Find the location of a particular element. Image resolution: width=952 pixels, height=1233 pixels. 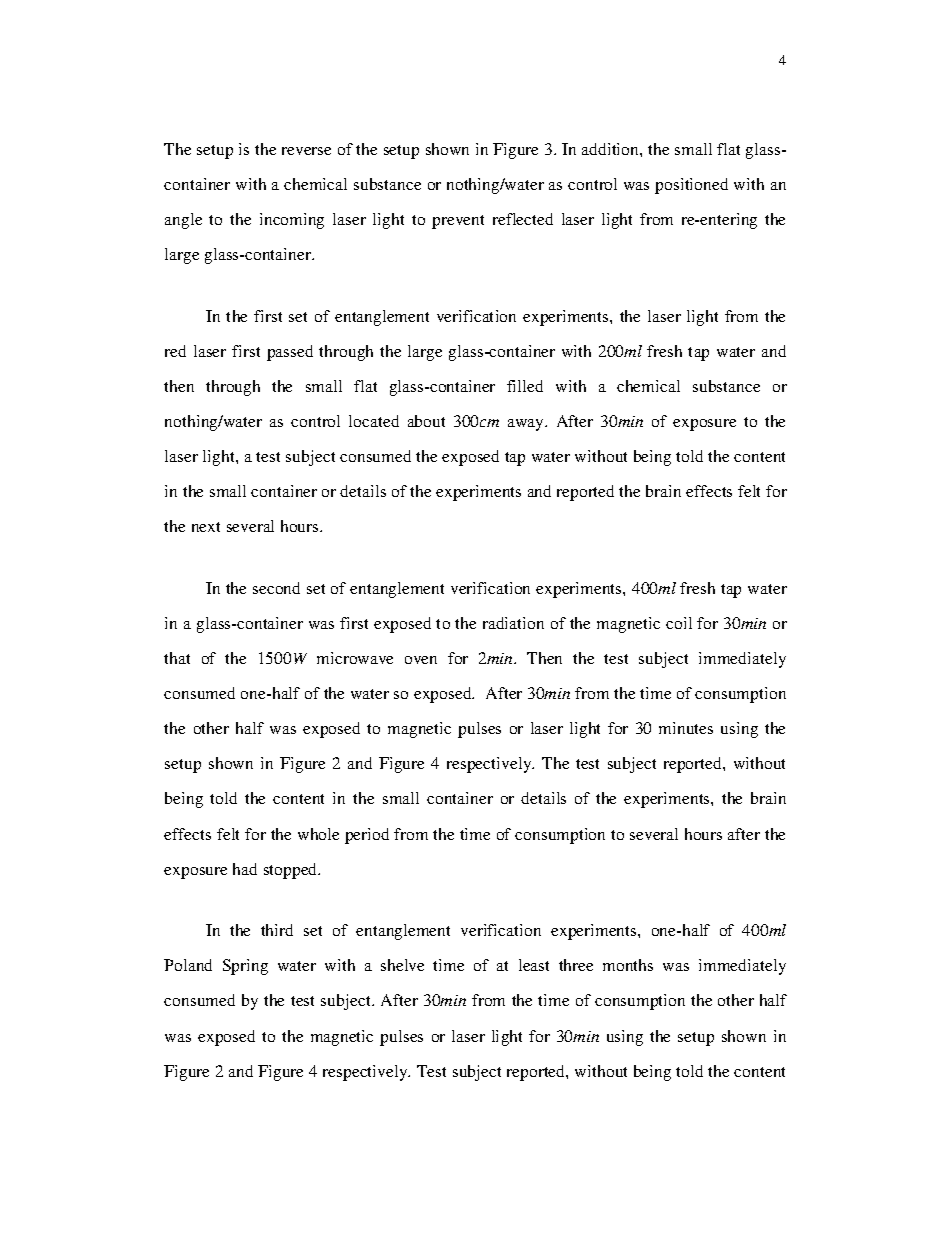

that is located at coordinates (177, 658).
